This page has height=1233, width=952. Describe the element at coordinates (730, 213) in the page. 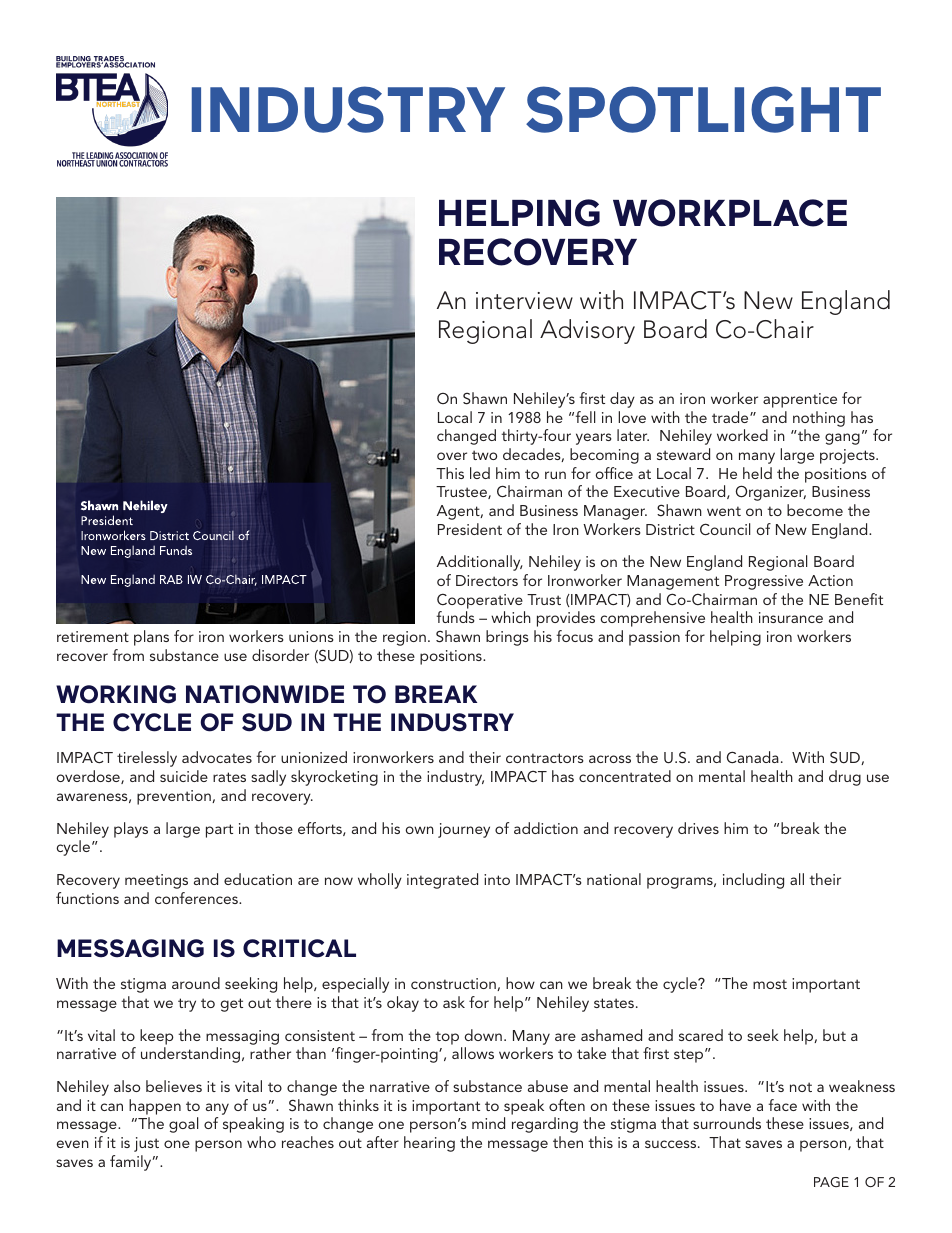

I see `WORKPLACE` at that location.
